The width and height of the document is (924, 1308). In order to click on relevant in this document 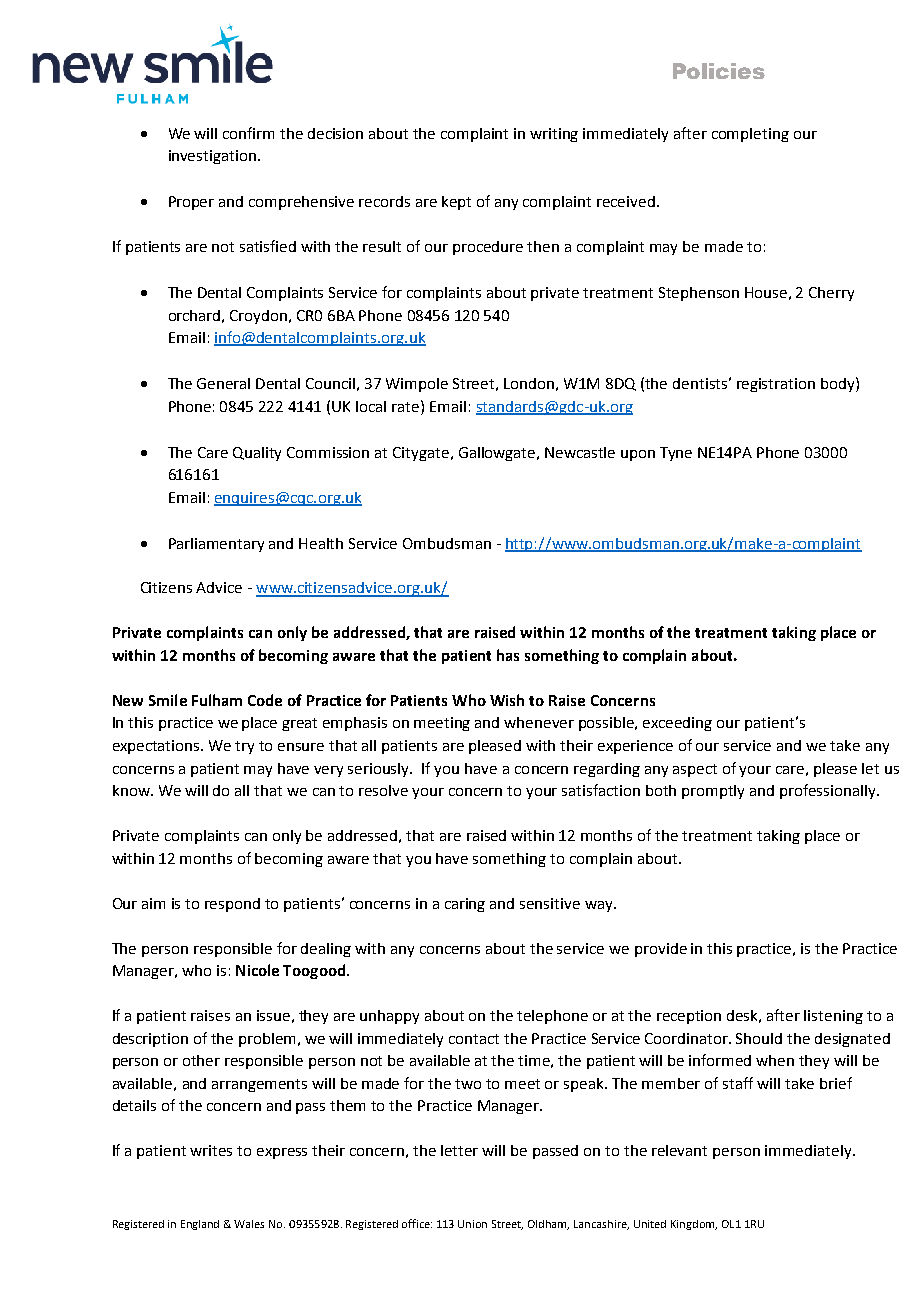, I will do `click(679, 1150)`.
